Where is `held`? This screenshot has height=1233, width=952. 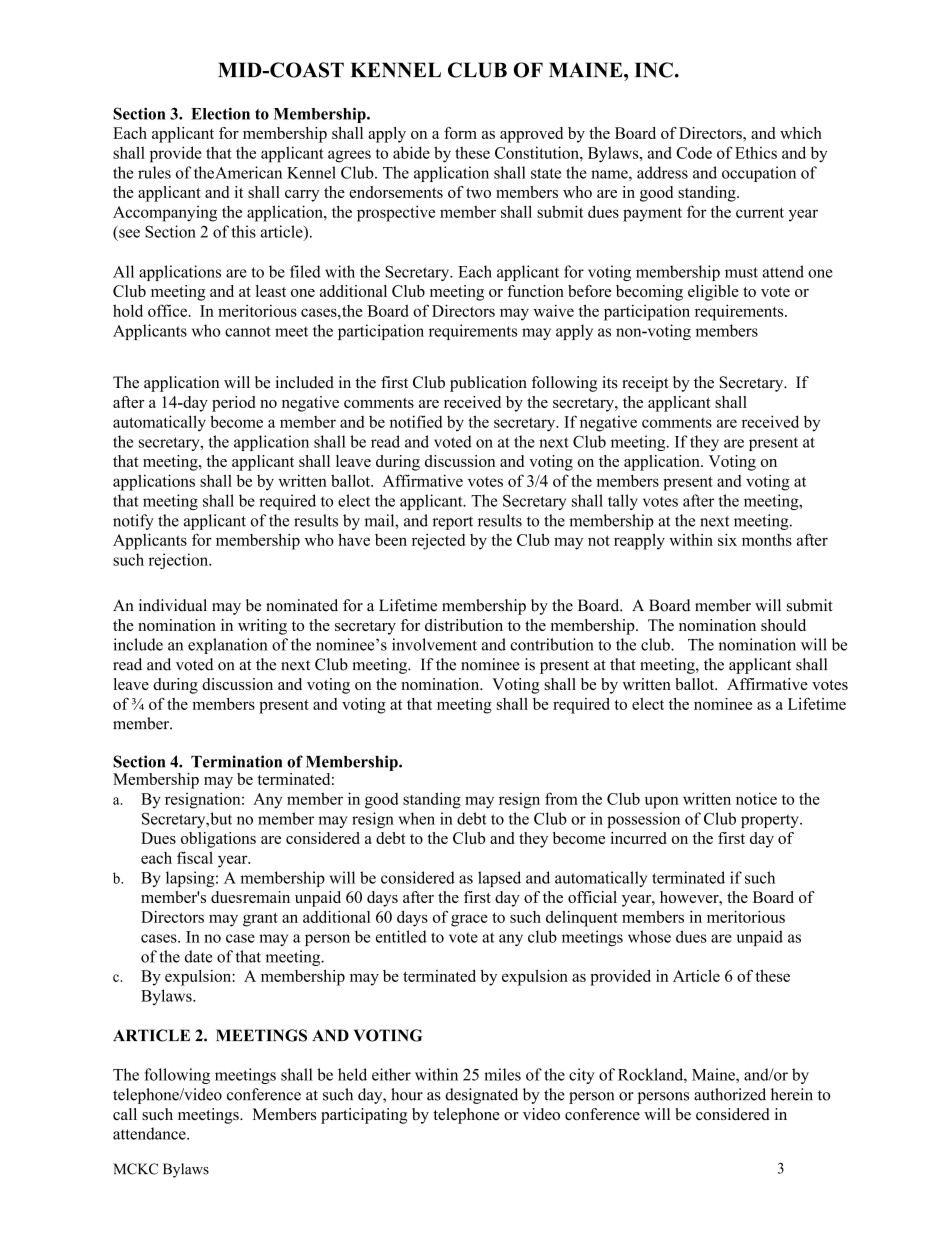
held is located at coordinates (352, 1074).
